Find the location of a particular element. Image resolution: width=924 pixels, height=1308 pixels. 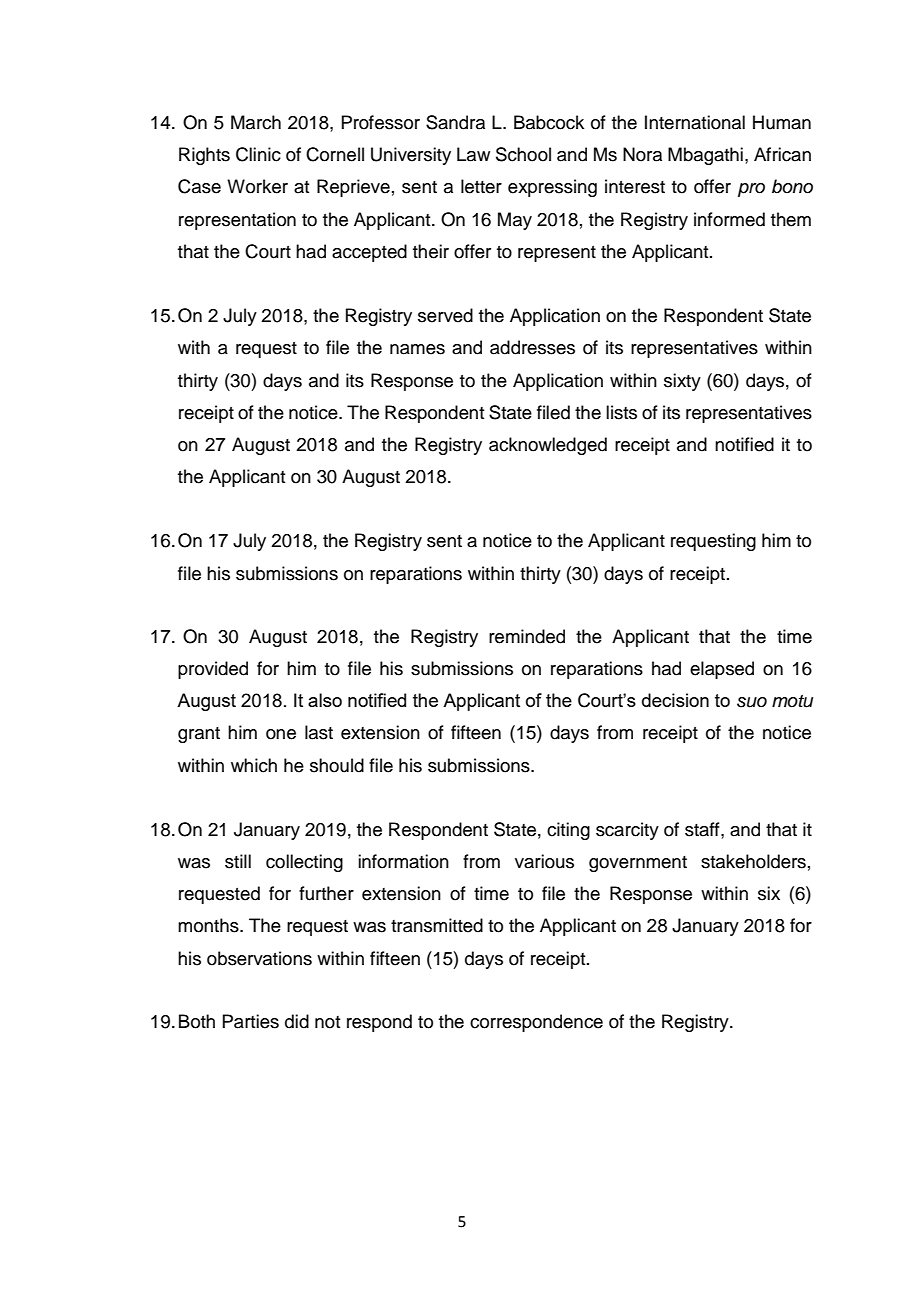

Parties is located at coordinates (250, 1021).
